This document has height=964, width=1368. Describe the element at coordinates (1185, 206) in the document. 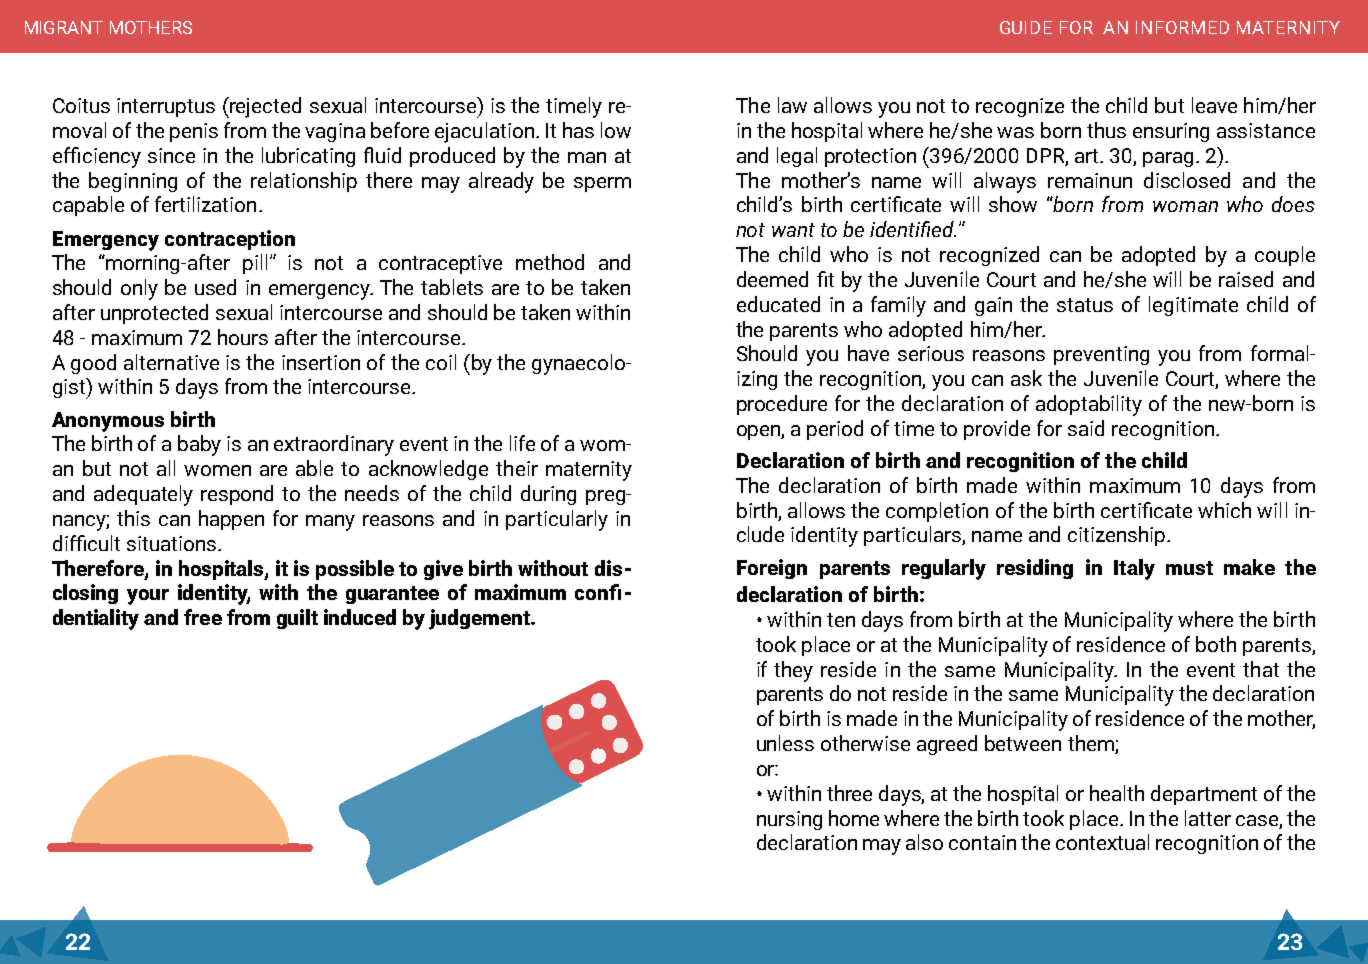

I see `woman` at that location.
